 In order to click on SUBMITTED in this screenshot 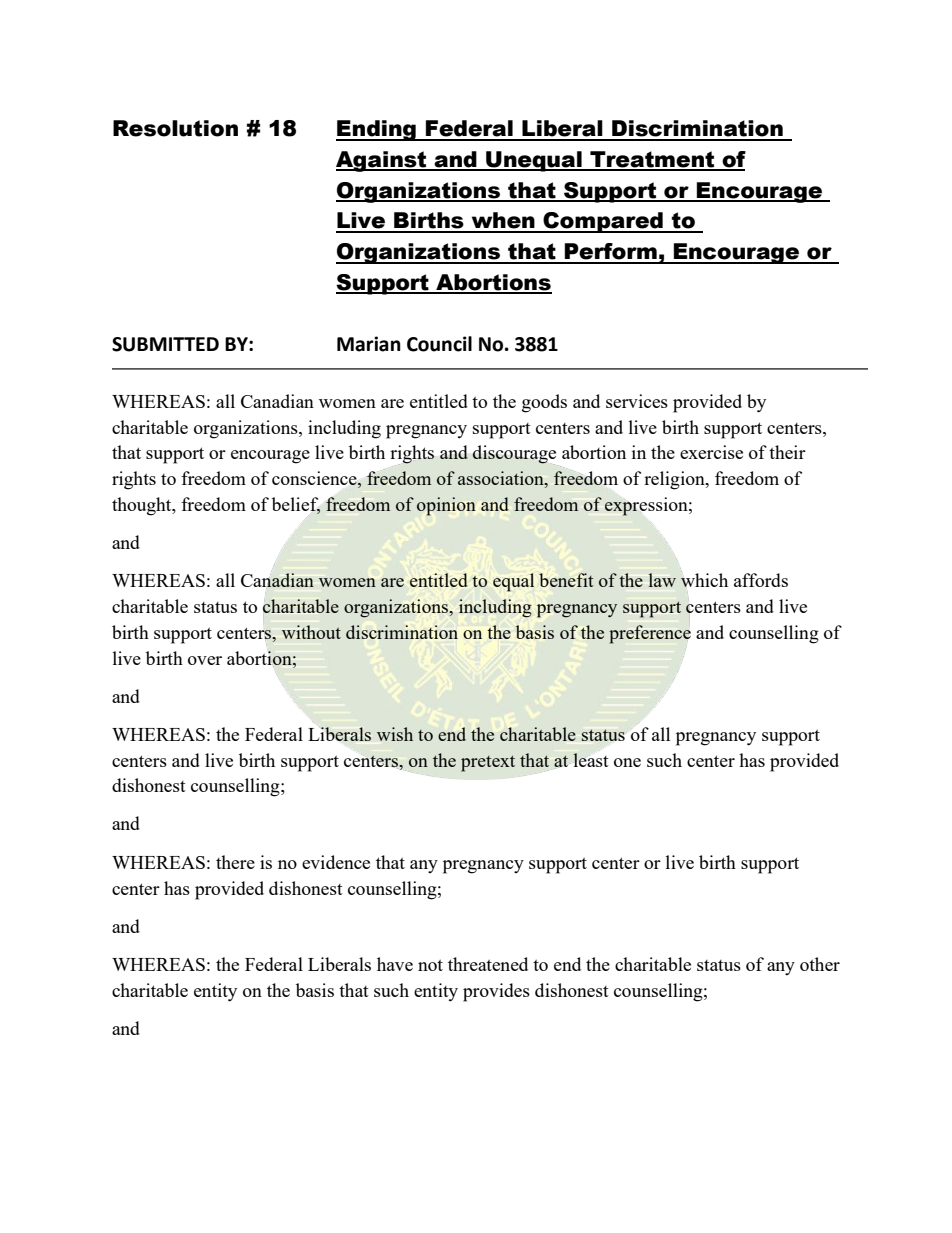, I will do `click(165, 344)`.
